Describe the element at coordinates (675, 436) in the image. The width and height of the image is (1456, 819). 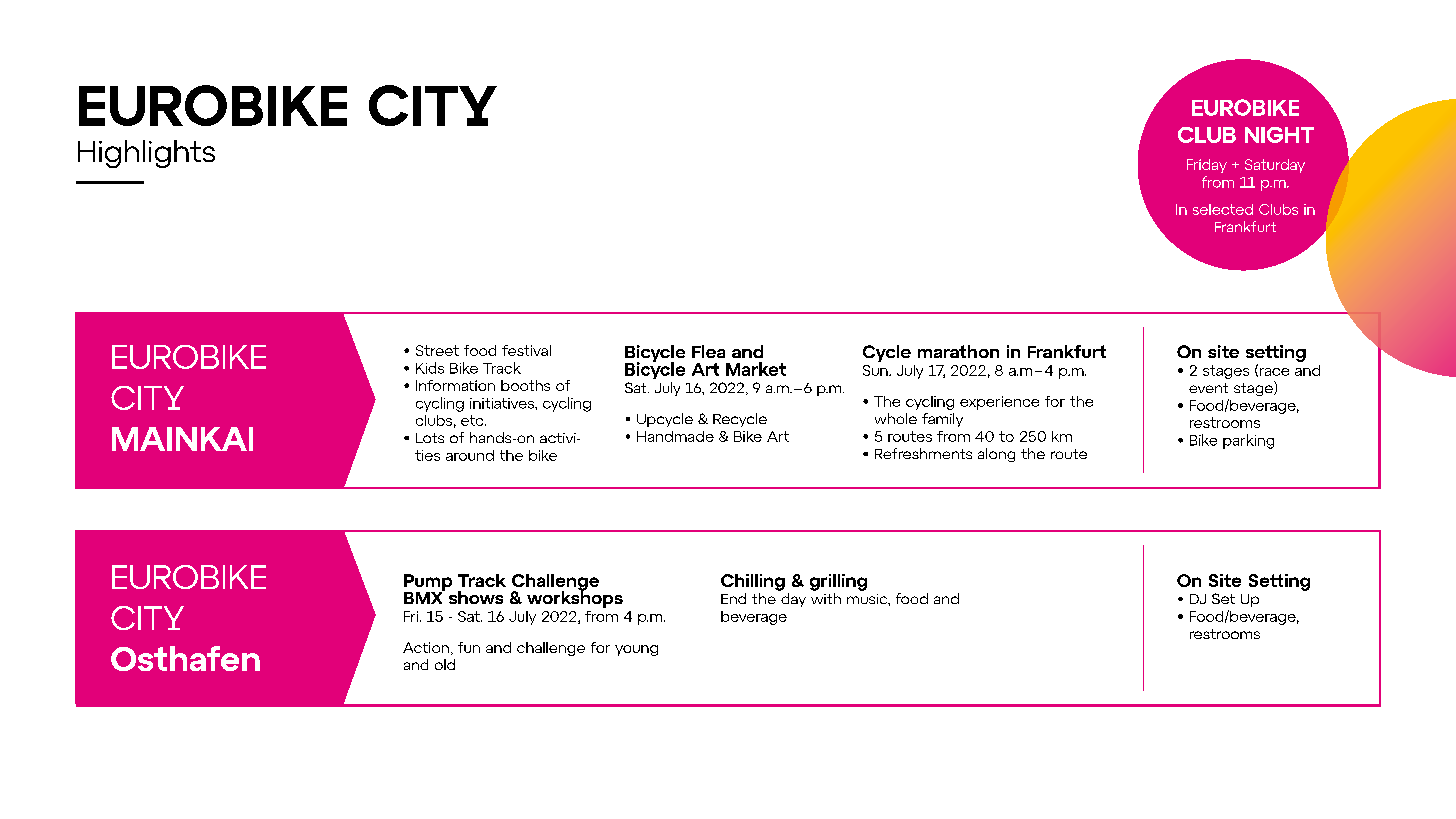
I see `Handmade` at that location.
